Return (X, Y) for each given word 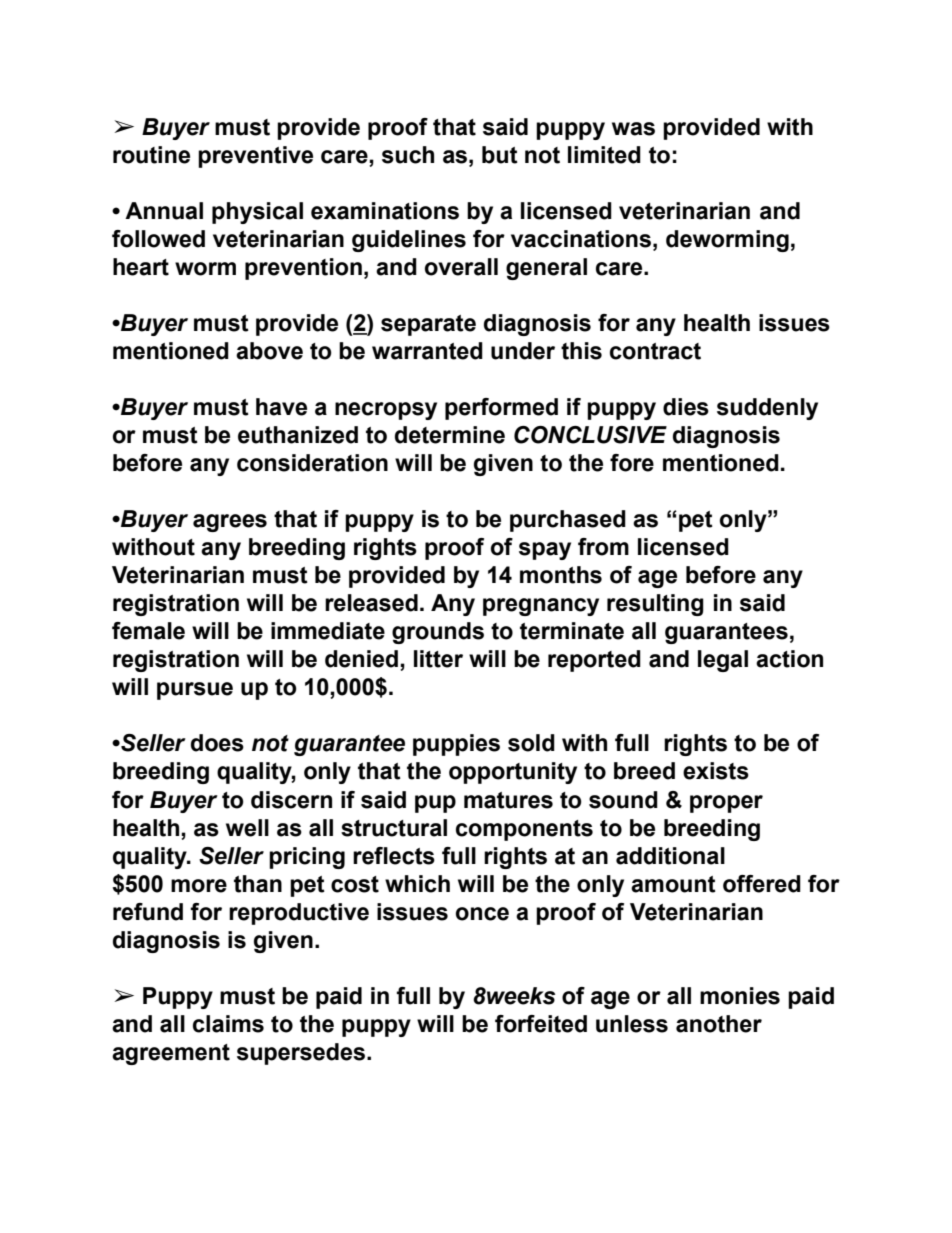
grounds (438, 633)
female (148, 631)
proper (726, 804)
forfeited (541, 1024)
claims (228, 1024)
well (247, 828)
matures (508, 800)
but (500, 155)
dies (686, 407)
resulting (655, 605)
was (633, 129)
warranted (427, 351)
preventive (255, 157)
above (269, 351)
